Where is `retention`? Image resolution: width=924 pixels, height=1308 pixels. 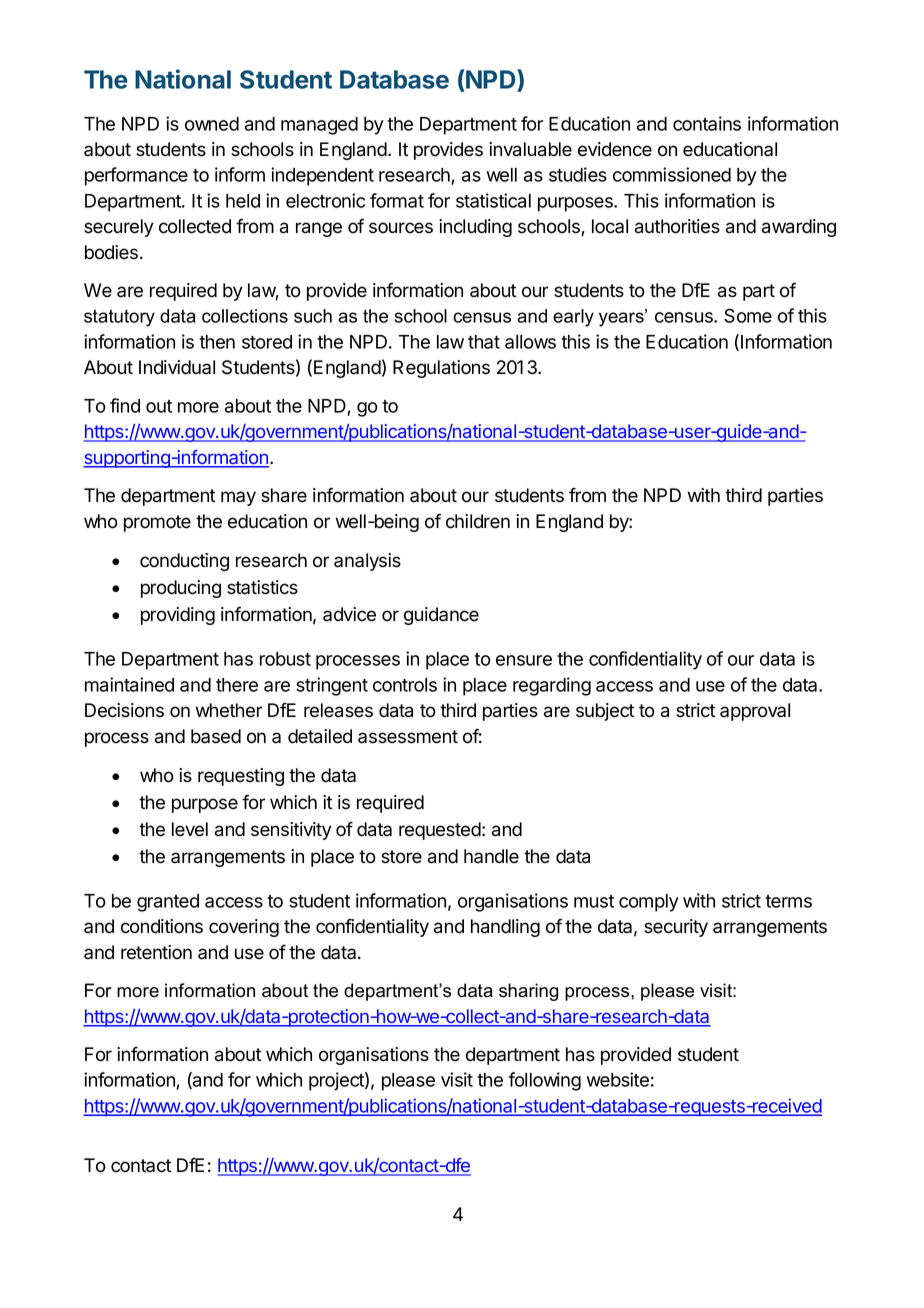
retention is located at coordinates (156, 952).
